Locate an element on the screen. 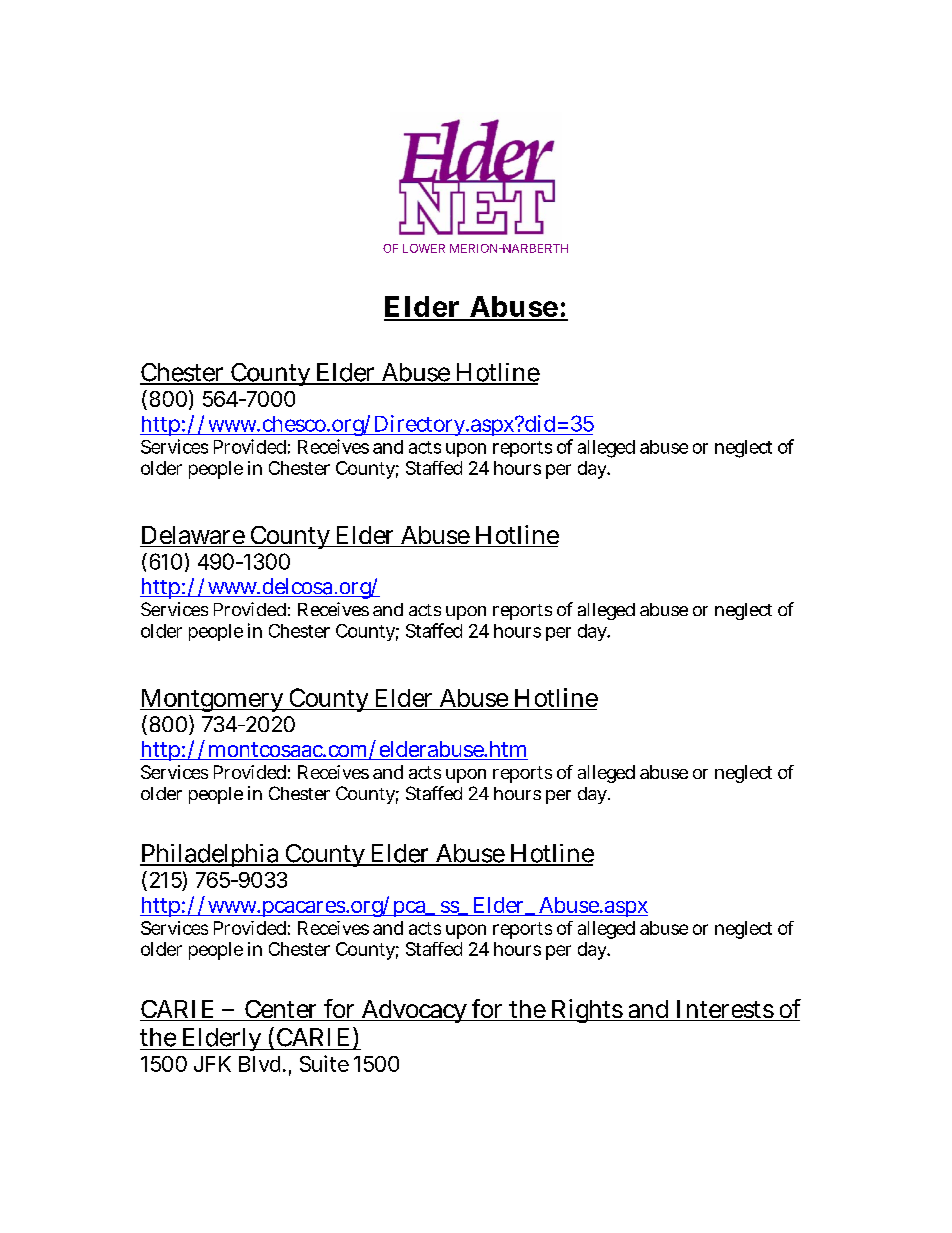 This screenshot has width=952, height=1233. Philadelphia is located at coordinates (211, 855).
